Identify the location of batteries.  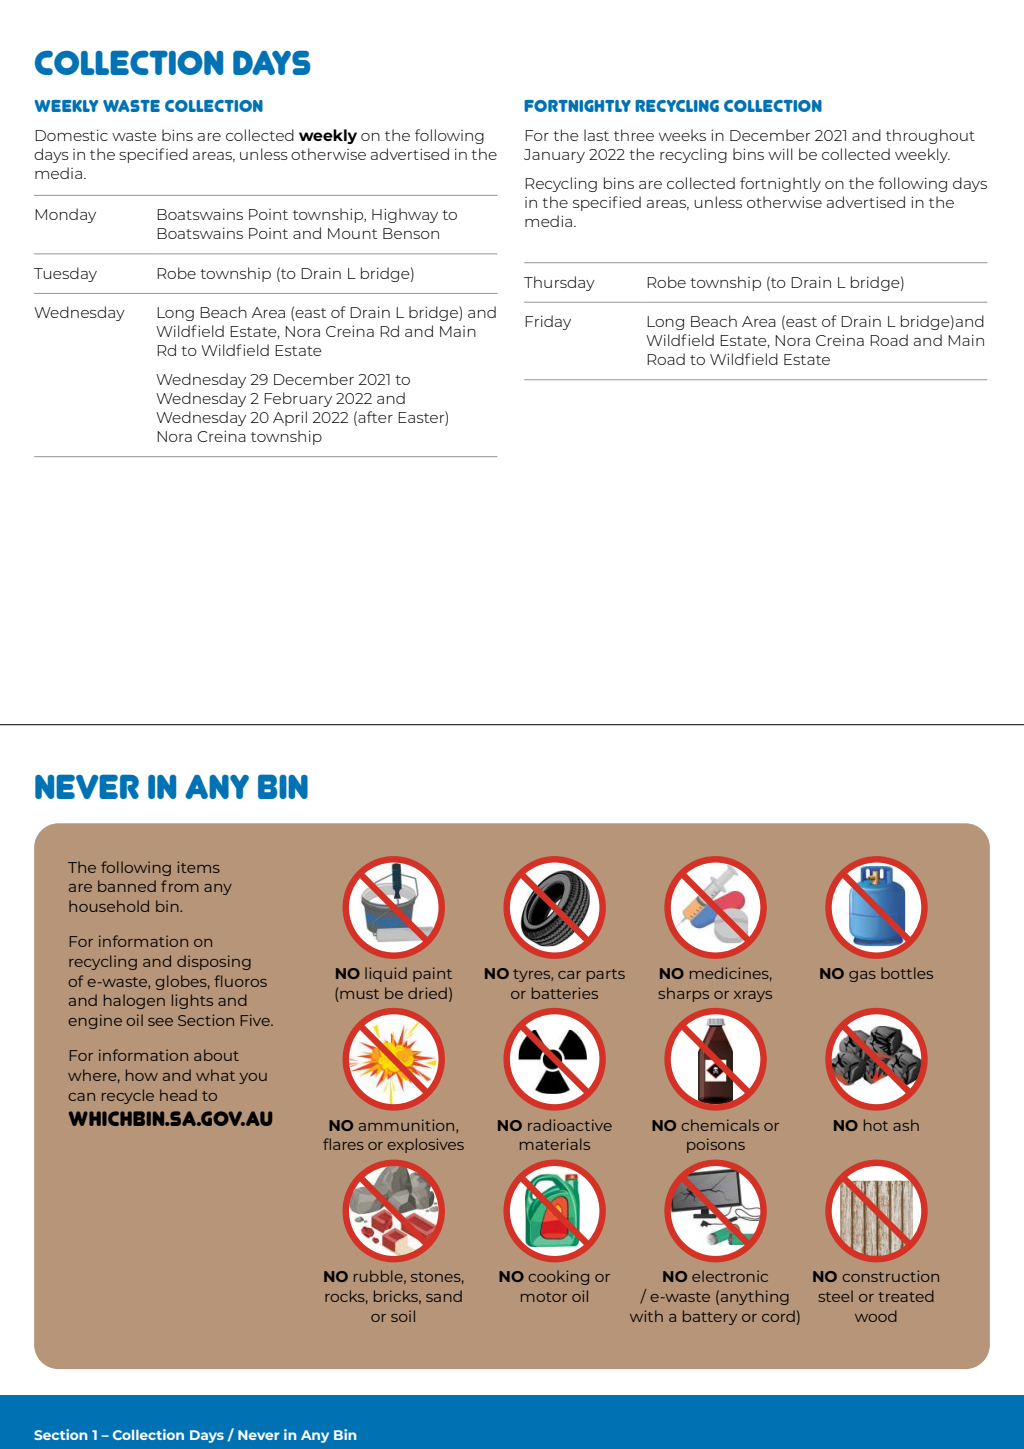
(565, 993).
